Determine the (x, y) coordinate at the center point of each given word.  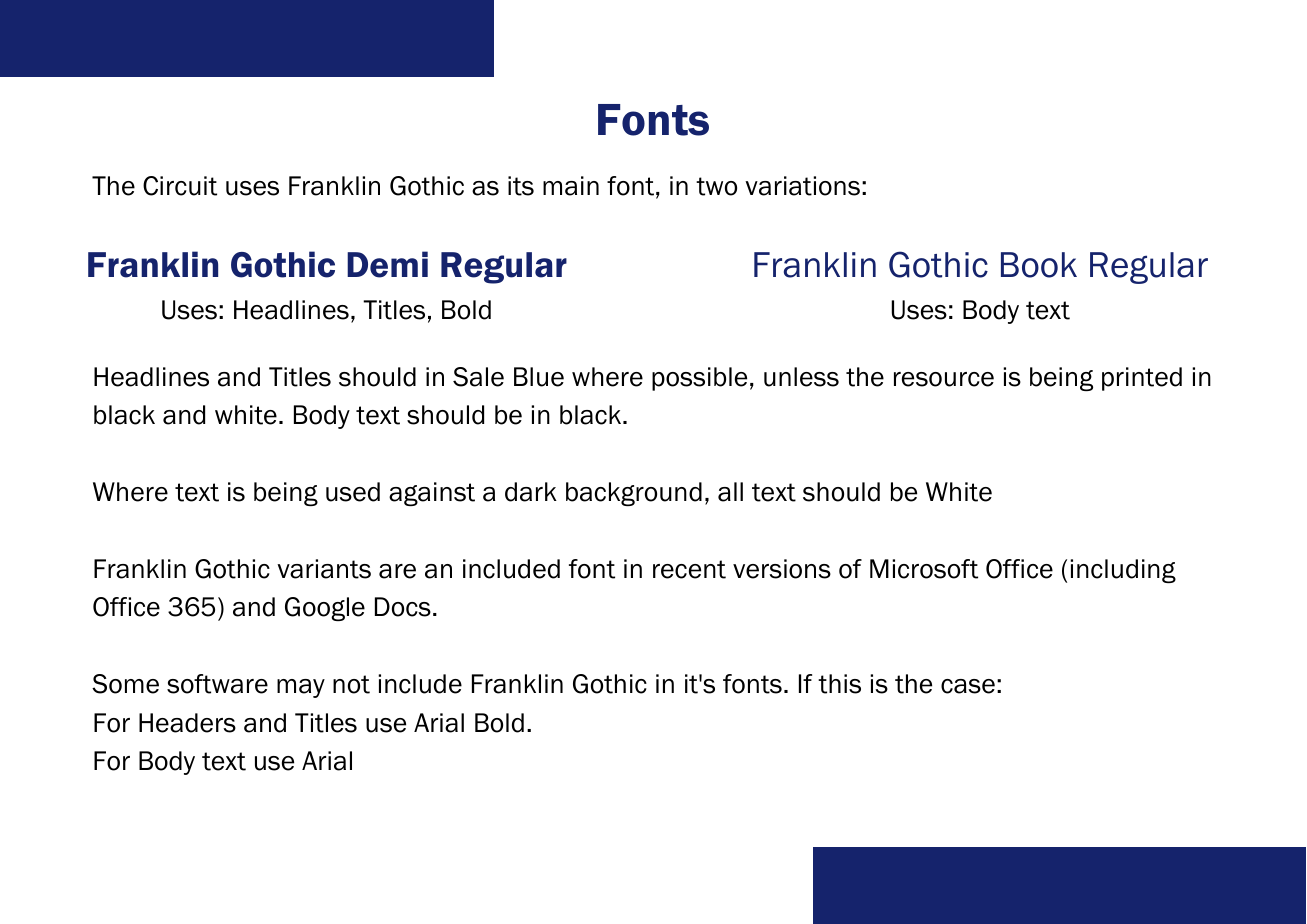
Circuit (180, 186)
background (634, 494)
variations (802, 186)
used (353, 492)
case (968, 686)
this (839, 684)
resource (944, 379)
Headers (187, 723)
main (571, 186)
